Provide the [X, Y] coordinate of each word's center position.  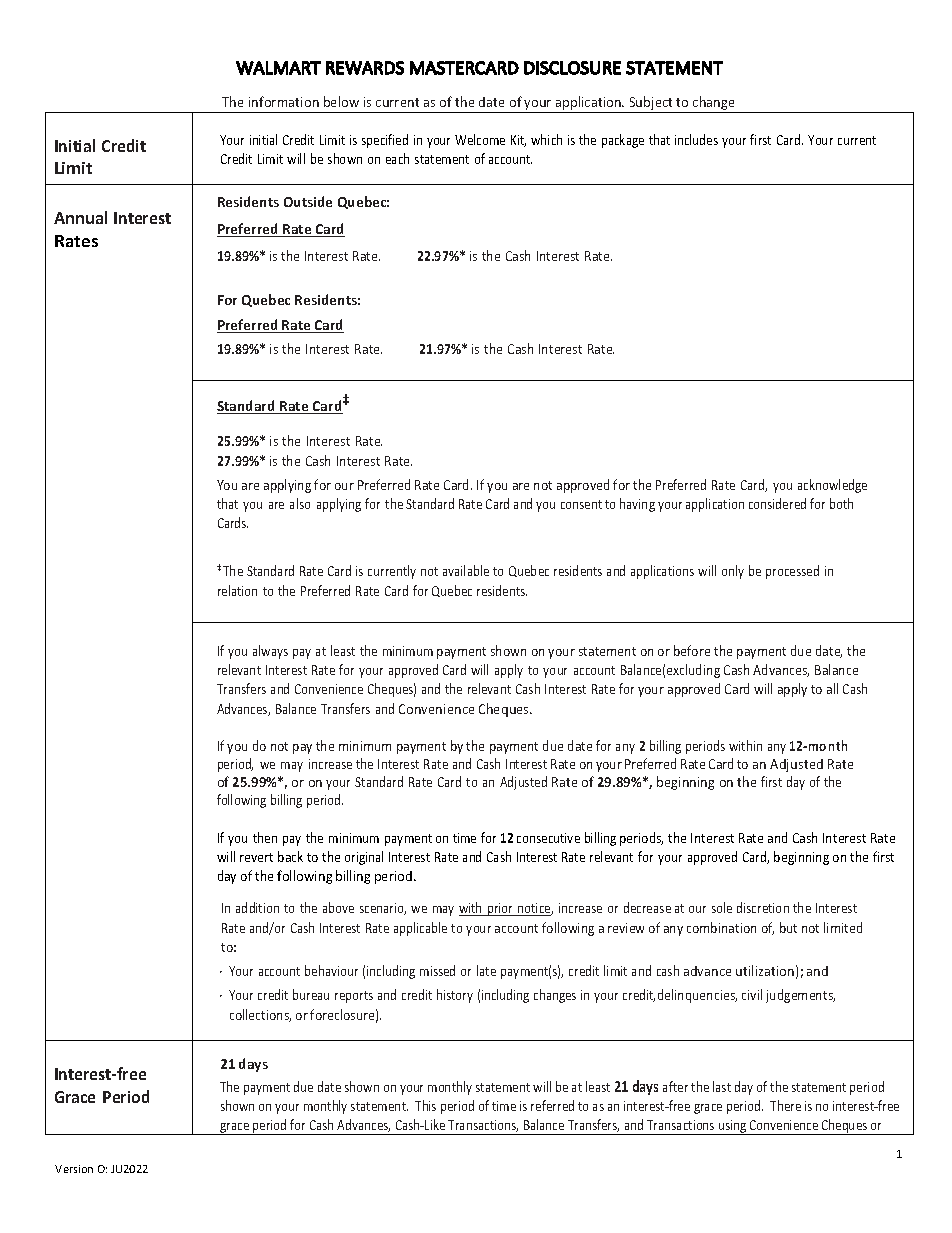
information [284, 101]
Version [74, 1169]
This [425, 1105]
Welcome [480, 139]
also [300, 503]
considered [777, 503]
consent [581, 504]
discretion [763, 907]
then [265, 837]
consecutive [548, 838]
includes [696, 139]
